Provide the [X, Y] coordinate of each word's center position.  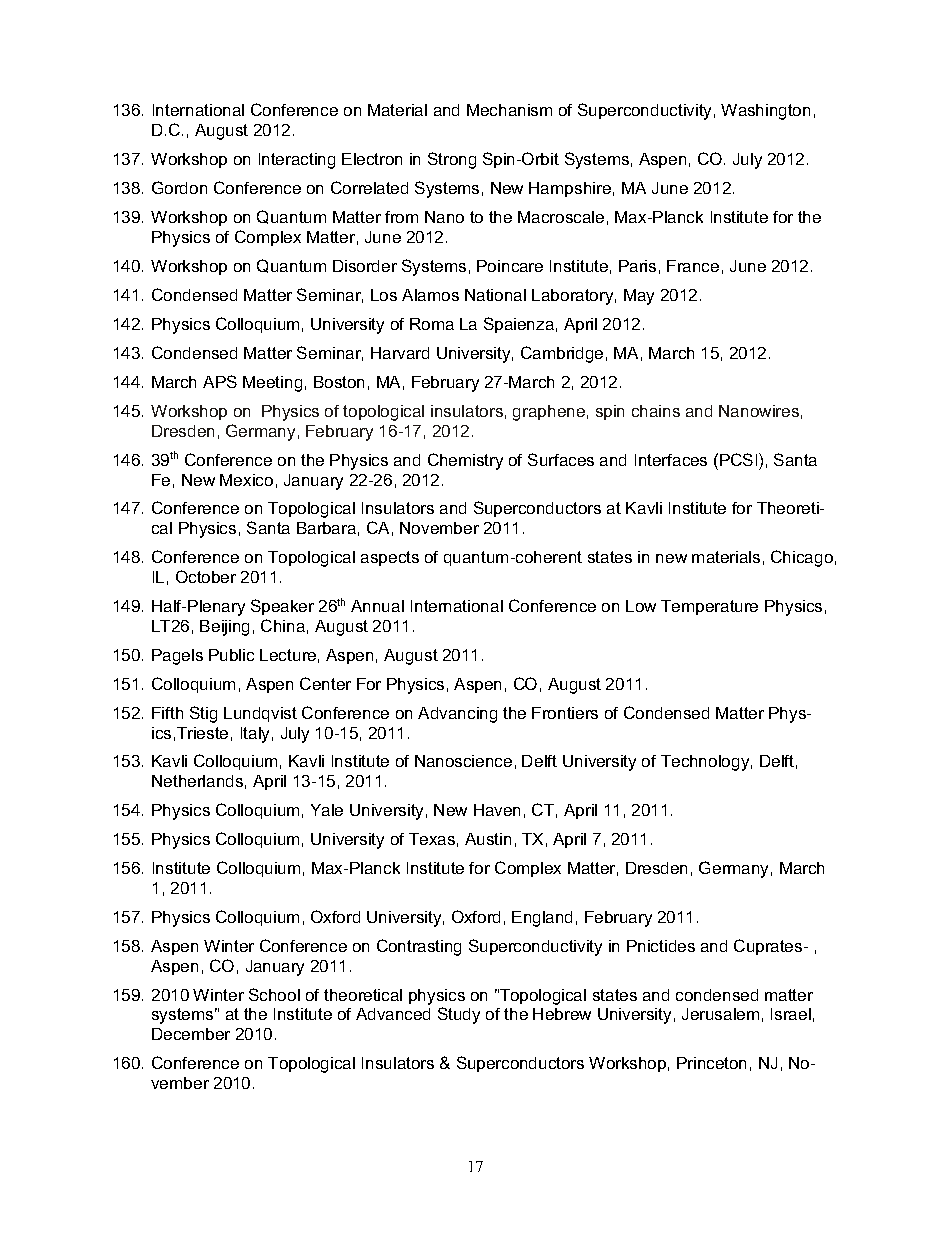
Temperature [709, 607]
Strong [452, 160]
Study [459, 1015]
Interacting [297, 161]
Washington [765, 112]
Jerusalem [720, 1014]
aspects [390, 558]
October [206, 576]
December [191, 1034]
